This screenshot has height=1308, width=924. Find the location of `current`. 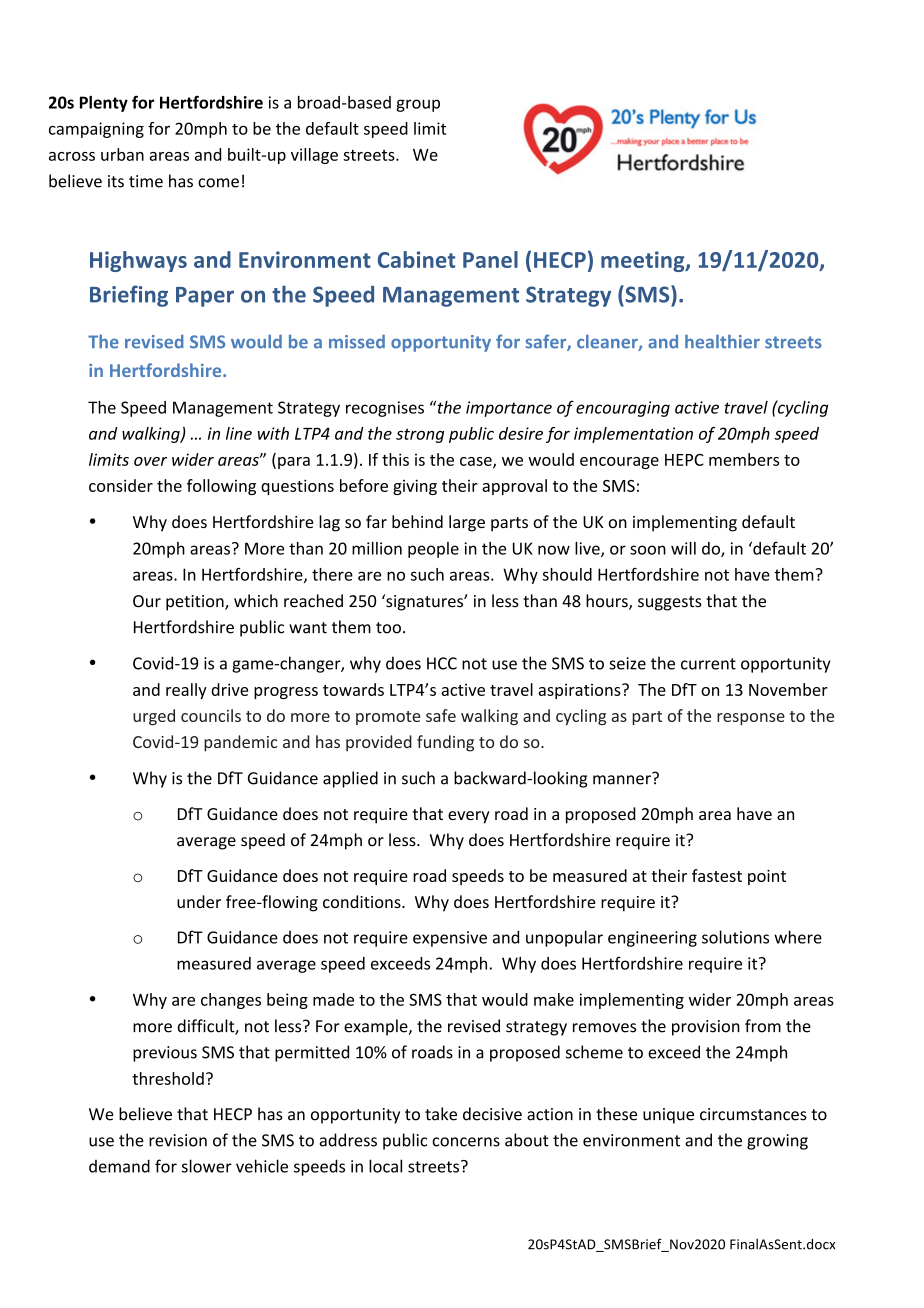

current is located at coordinates (708, 664).
